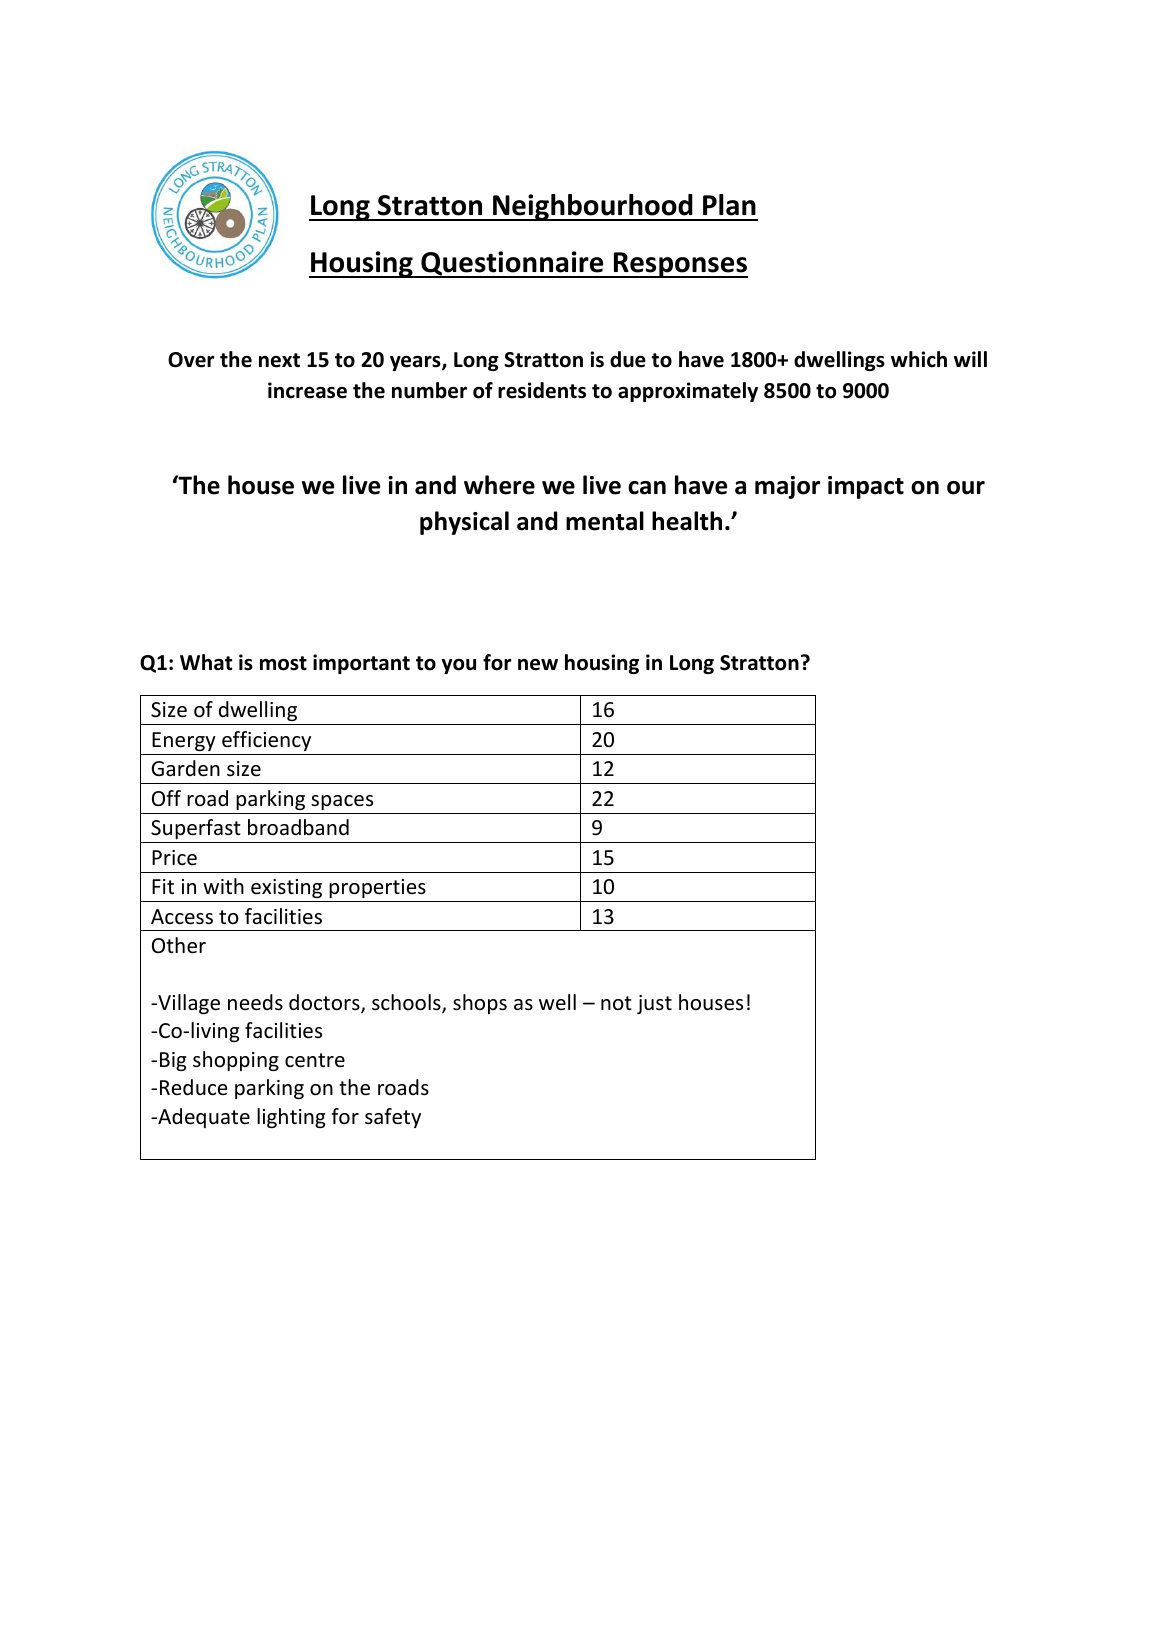 Image resolution: width=1157 pixels, height=1636 pixels. I want to click on impact, so click(866, 487).
